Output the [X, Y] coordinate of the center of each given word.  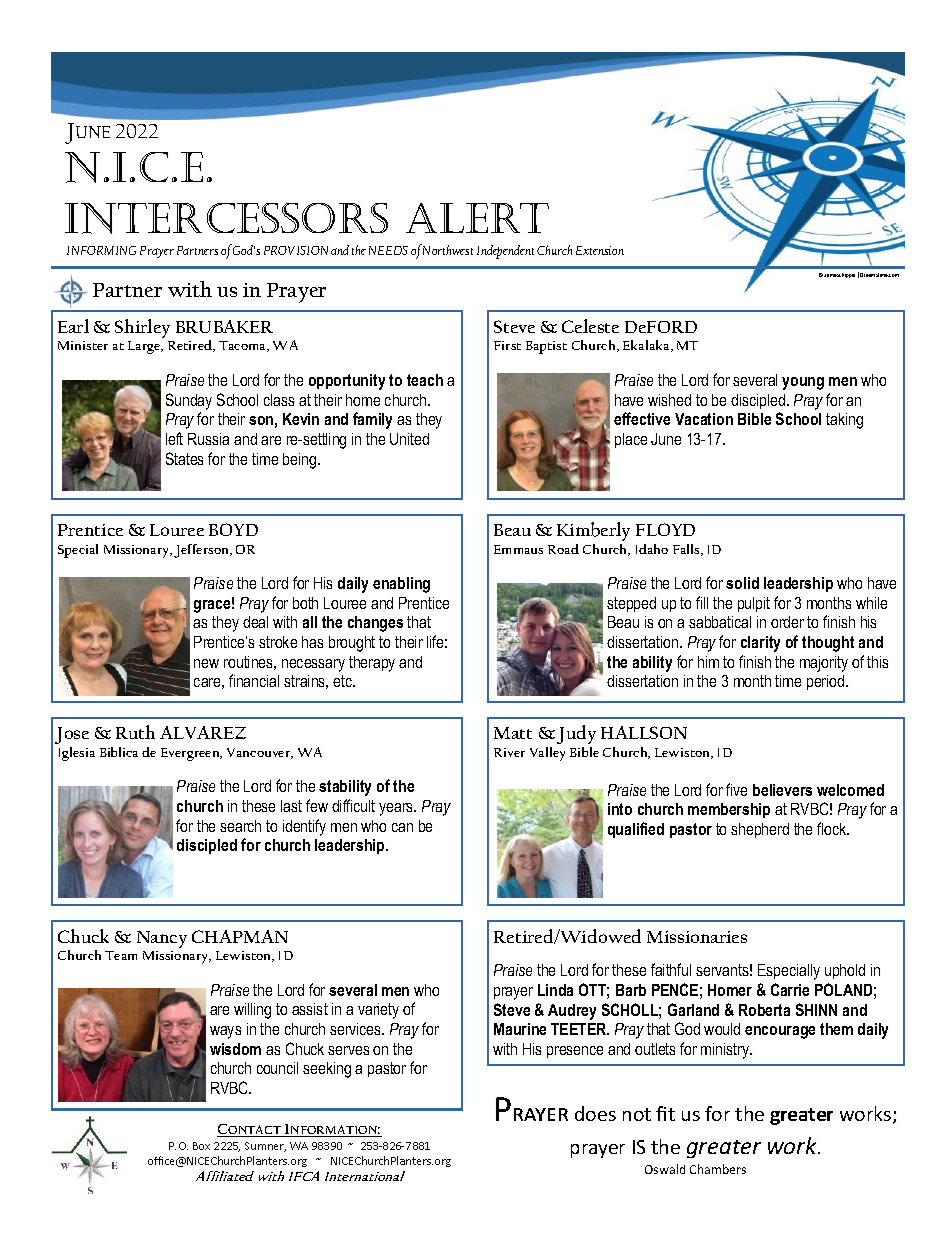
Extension [600, 250]
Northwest [448, 250]
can [402, 827]
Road [563, 549]
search [240, 826]
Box [201, 1146]
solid [742, 583]
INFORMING [101, 250]
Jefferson [203, 551]
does [595, 1113]
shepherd [760, 830]
